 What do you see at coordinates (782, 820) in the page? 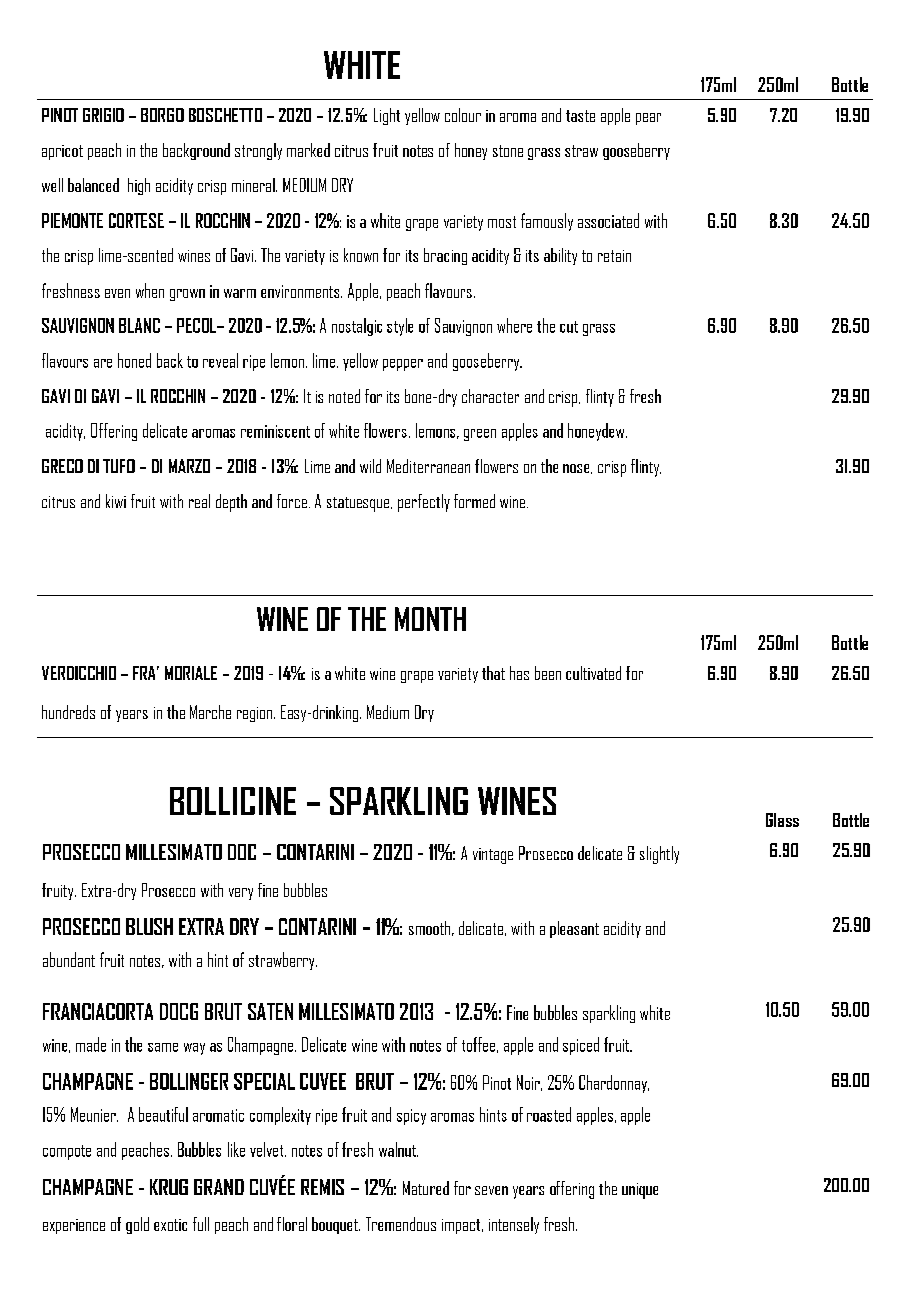
I see `Glass` at bounding box center [782, 820].
